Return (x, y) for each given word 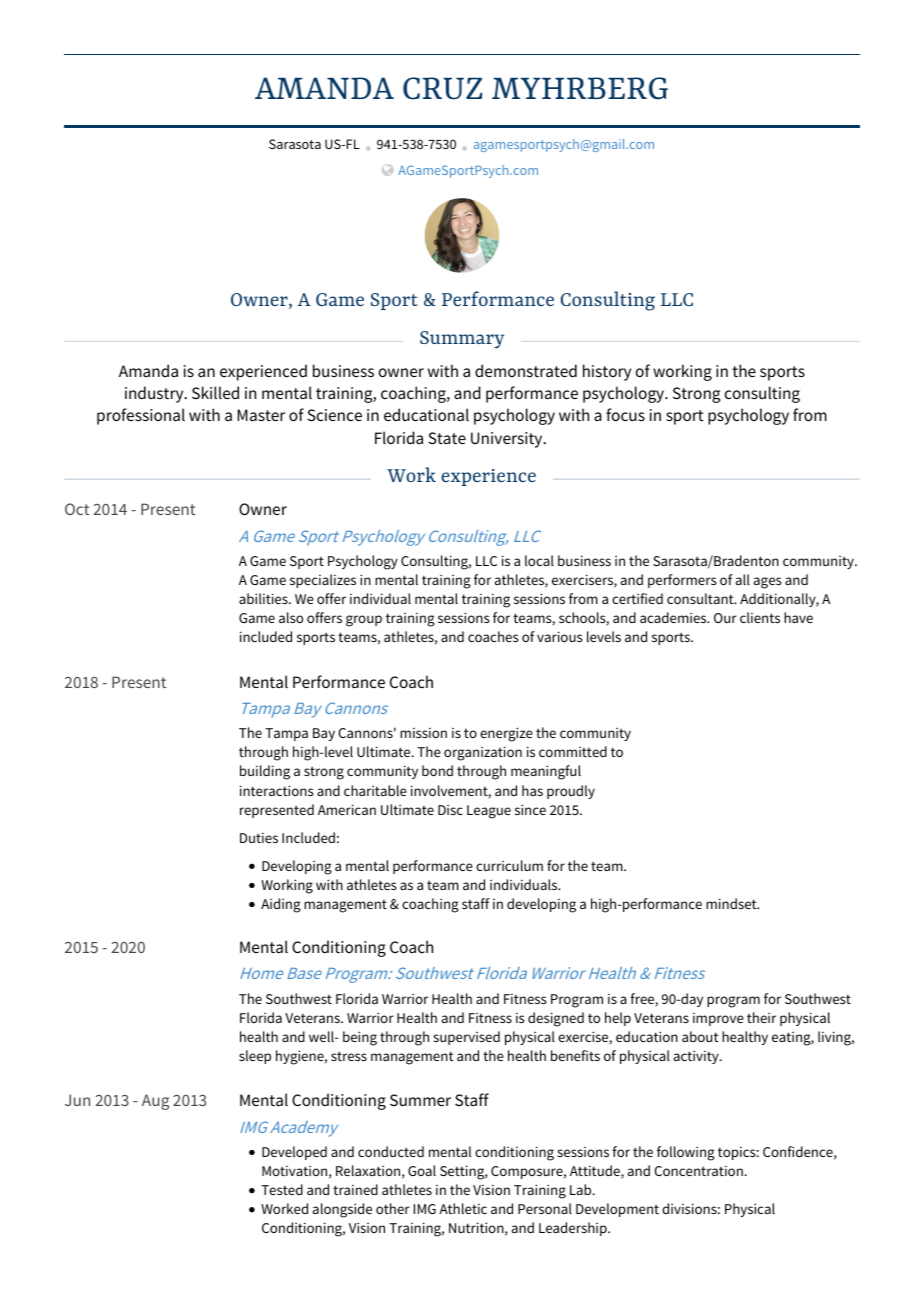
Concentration (700, 1171)
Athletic (463, 1208)
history (607, 372)
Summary (462, 339)
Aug (155, 1102)
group (364, 621)
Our (725, 618)
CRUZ (442, 88)
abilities (264, 598)
